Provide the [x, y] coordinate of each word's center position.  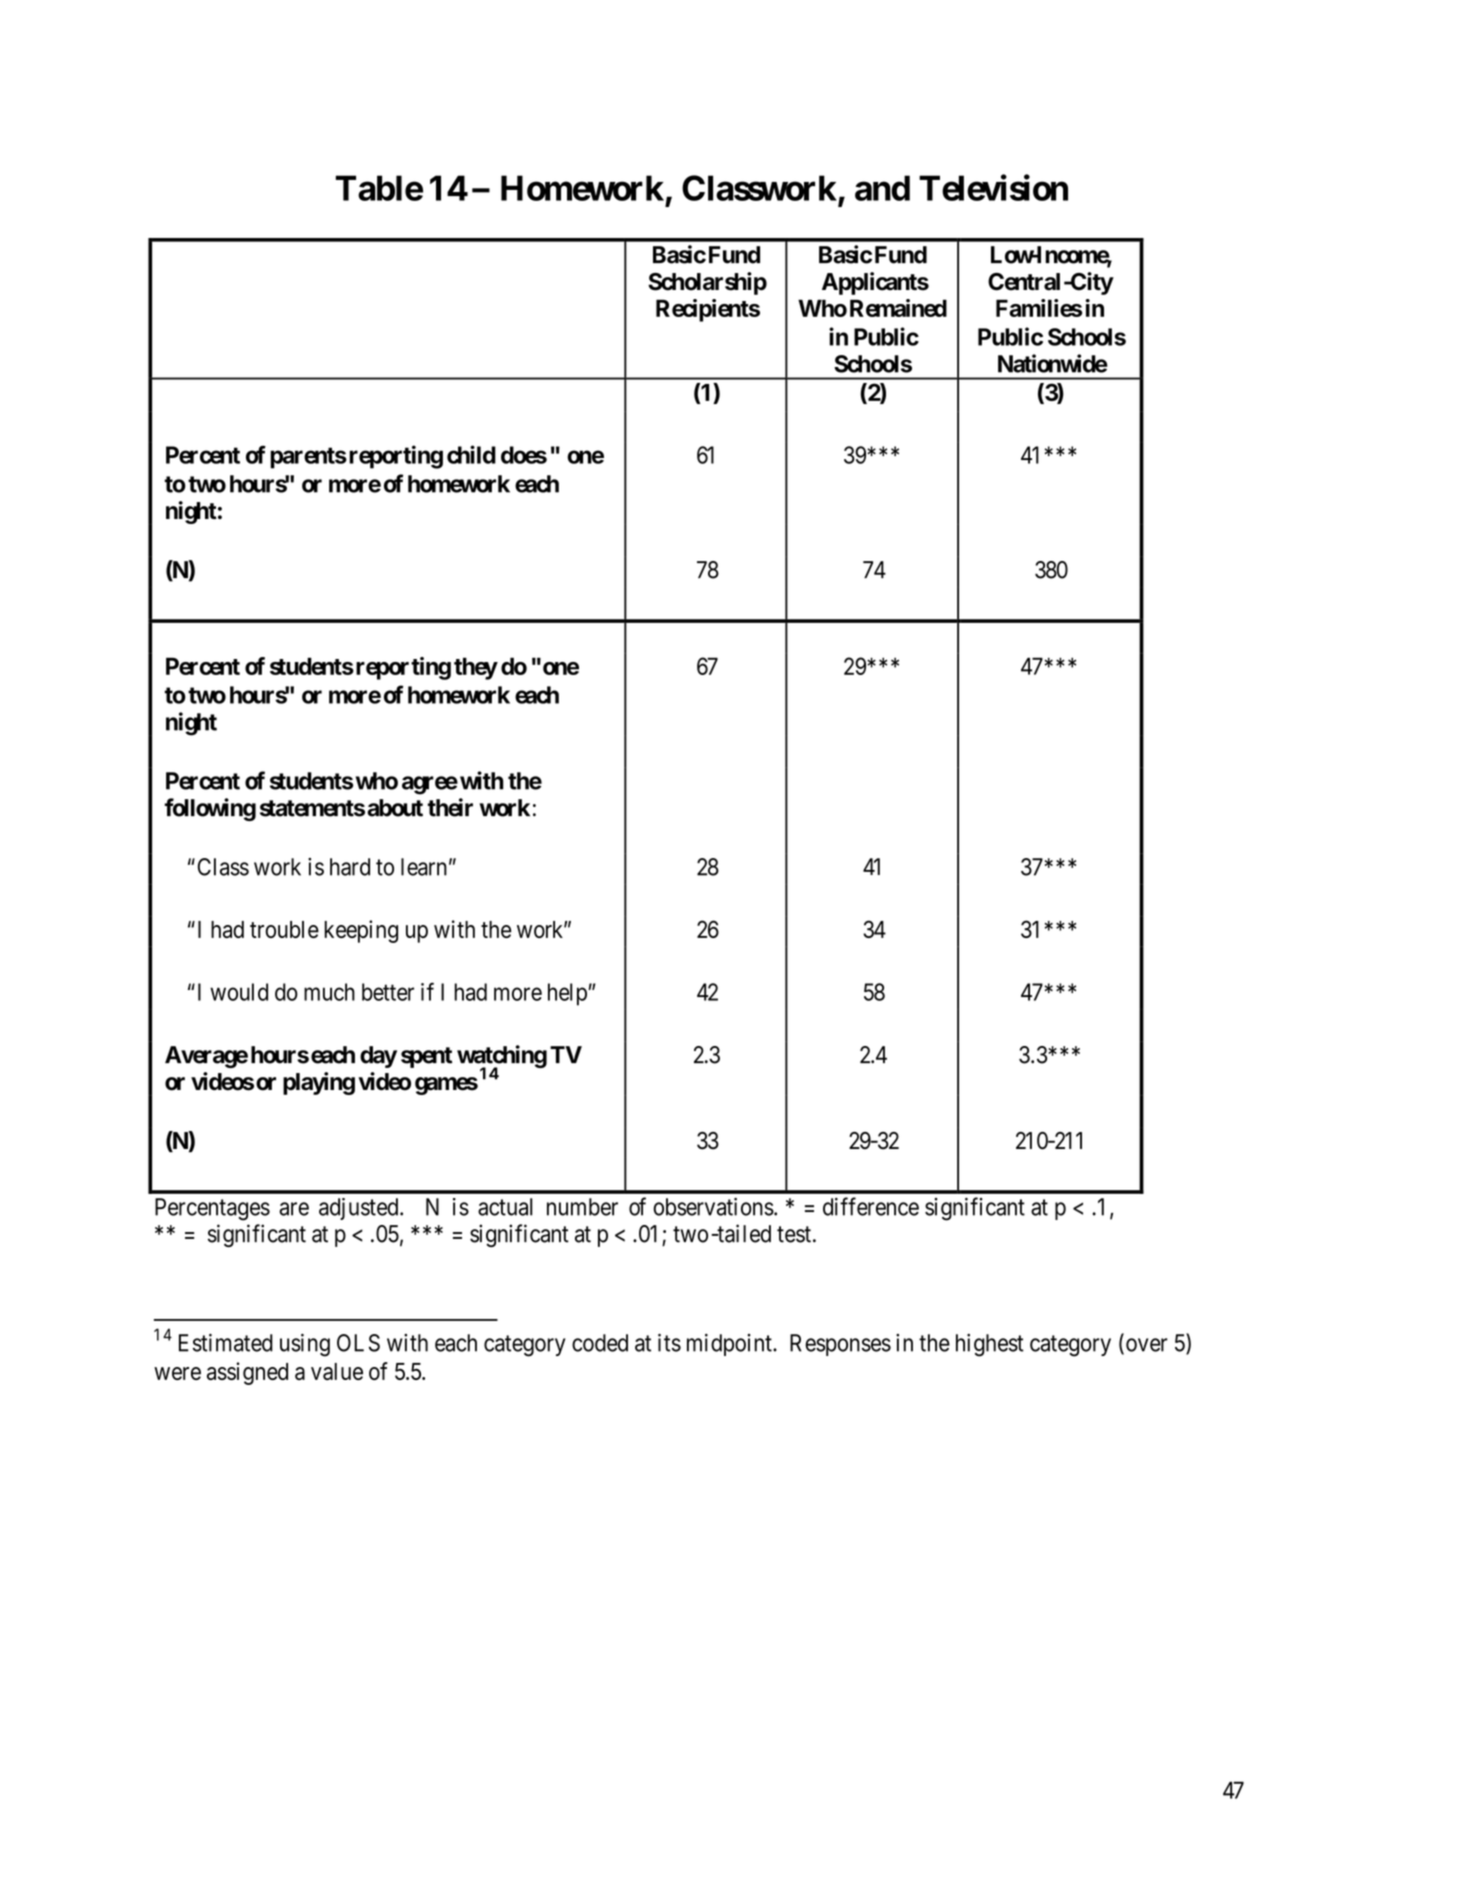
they [476, 668]
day [378, 1057]
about [395, 808]
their [450, 807]
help [568, 994]
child [471, 454]
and [882, 188]
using [305, 1345]
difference [871, 1206]
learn [424, 867]
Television [993, 187]
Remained [898, 308]
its [669, 1342]
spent [426, 1057]
